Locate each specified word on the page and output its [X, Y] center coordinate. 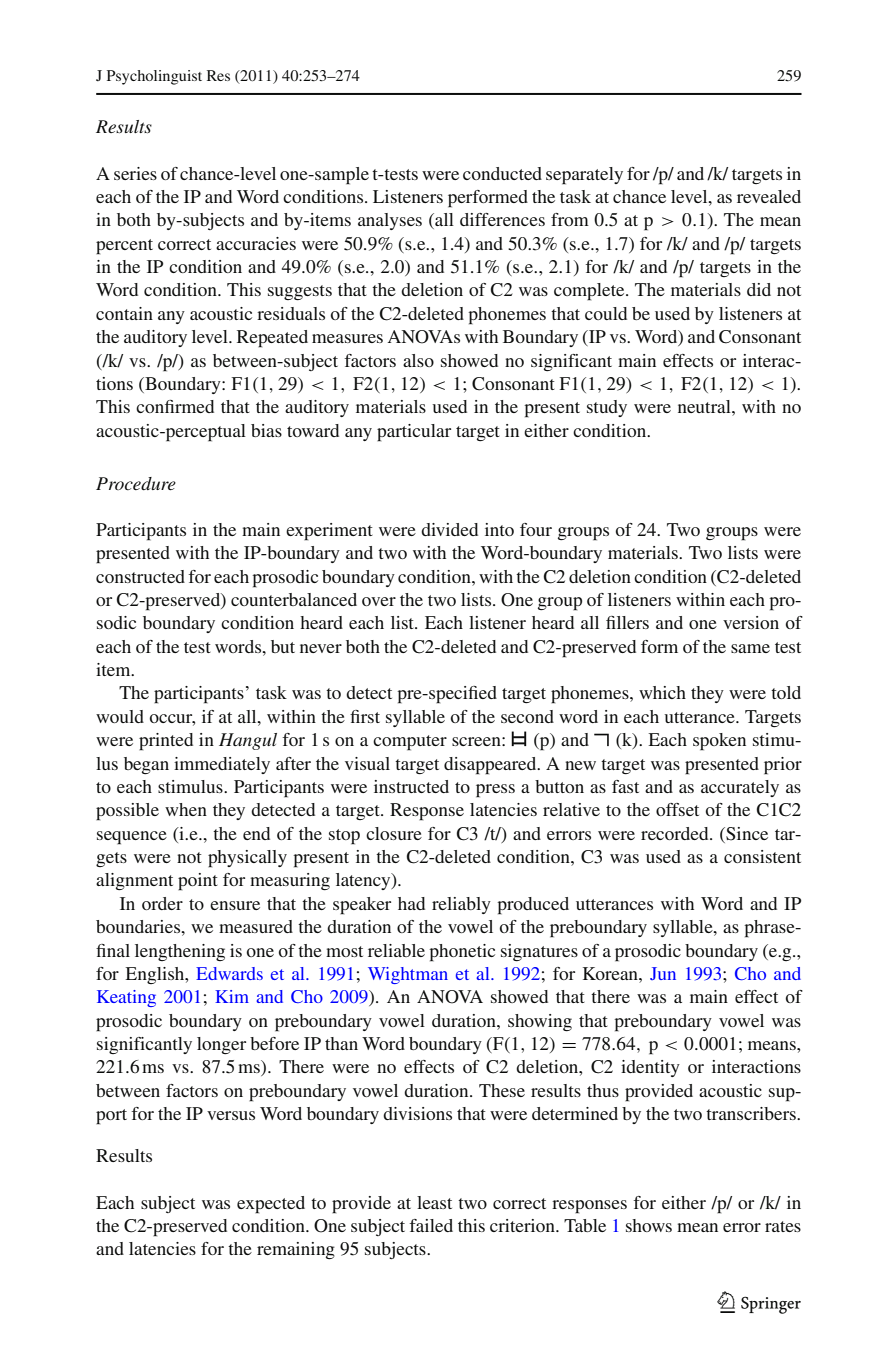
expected [271, 1205]
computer [410, 743]
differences [502, 219]
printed [166, 742]
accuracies [256, 243]
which [662, 692]
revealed [769, 196]
